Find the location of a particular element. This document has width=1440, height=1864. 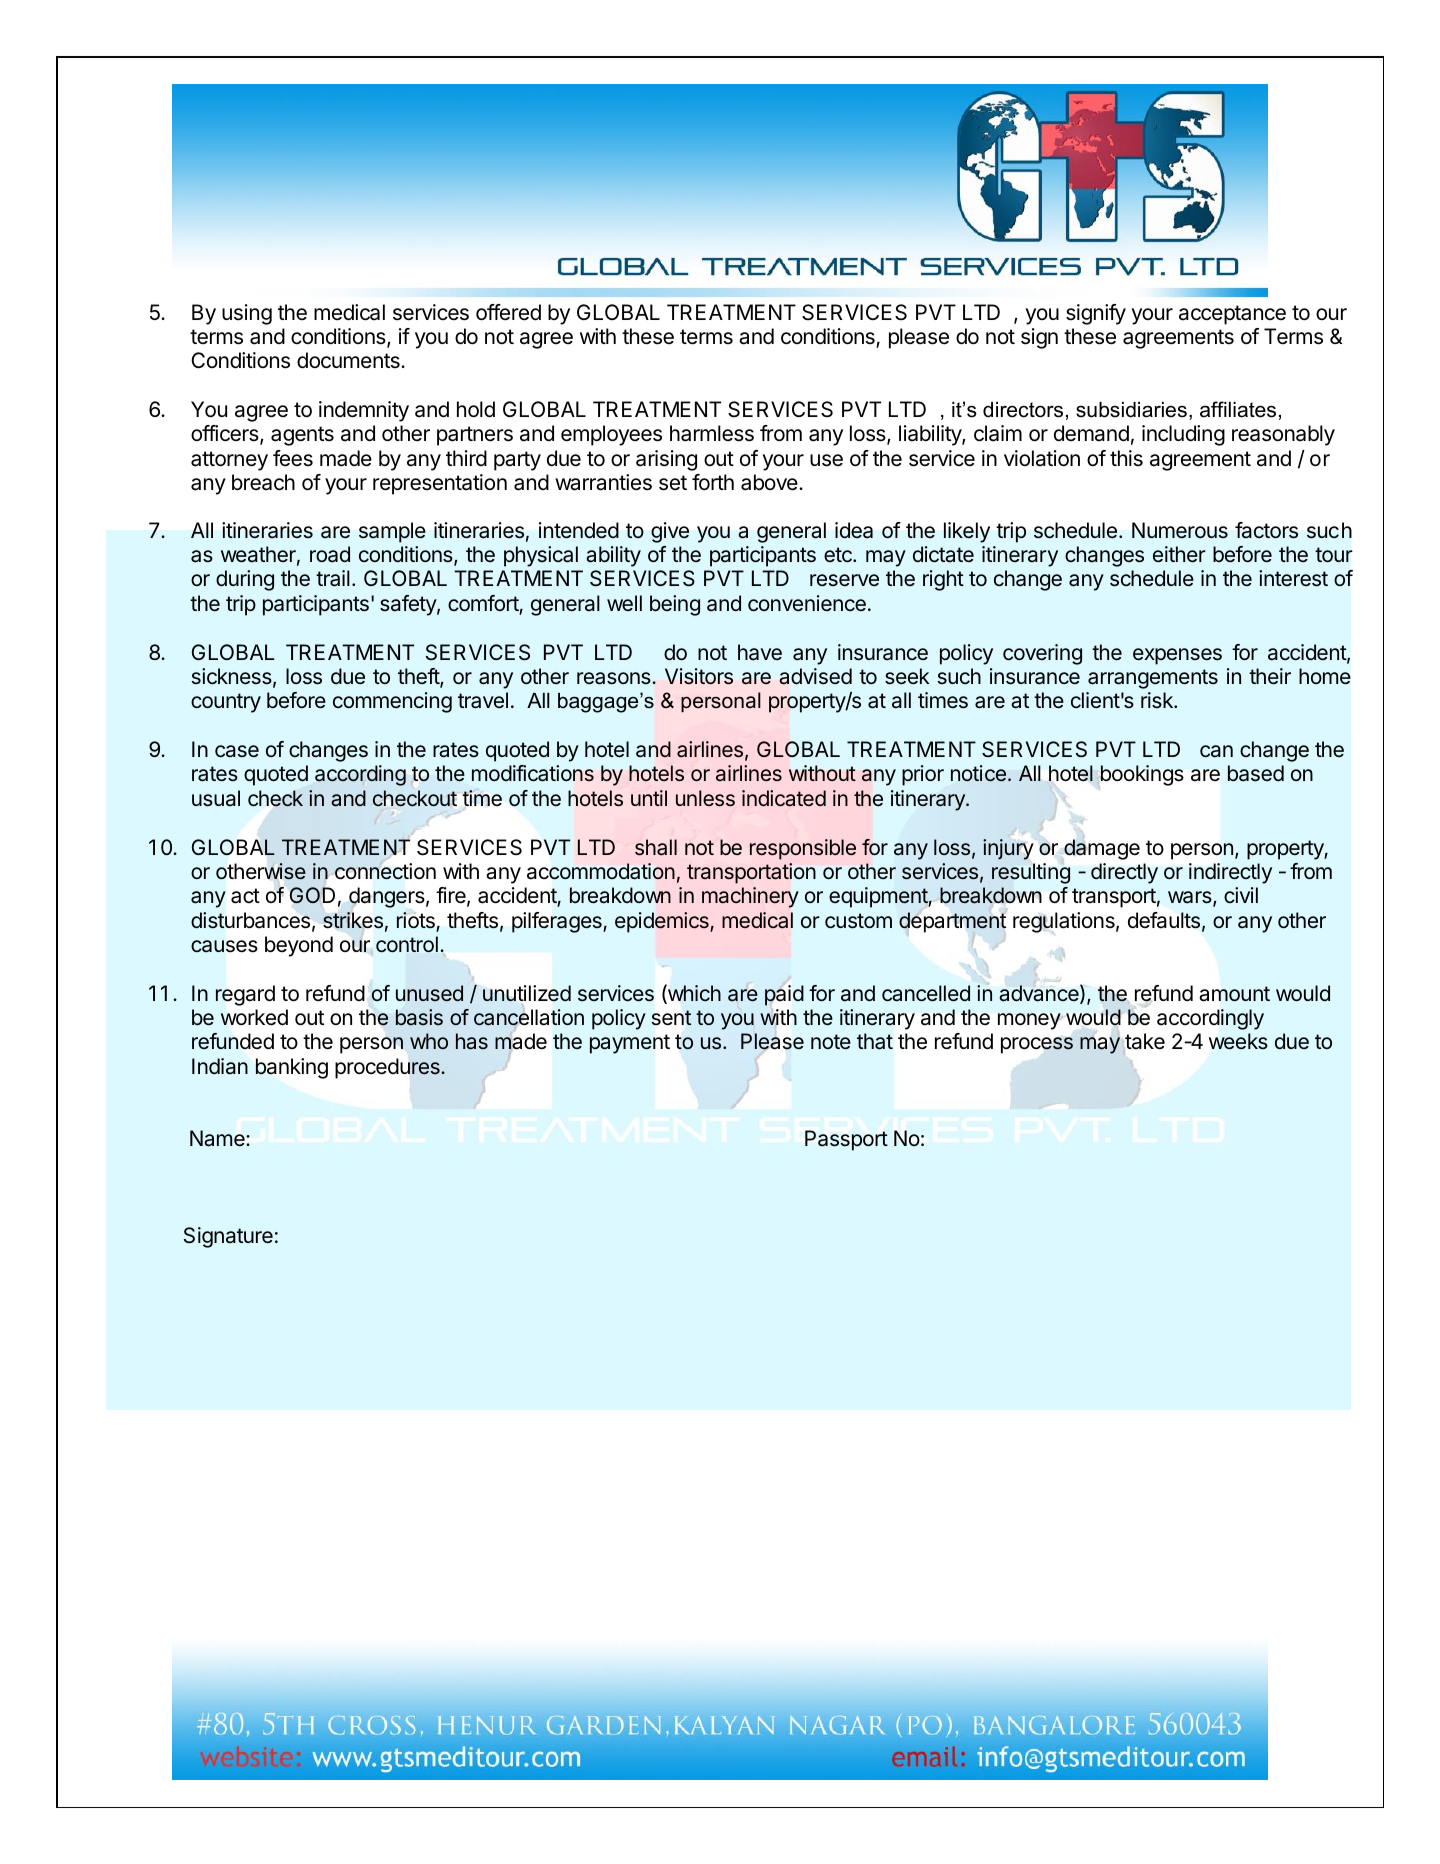

procedures is located at coordinates (388, 1068).
